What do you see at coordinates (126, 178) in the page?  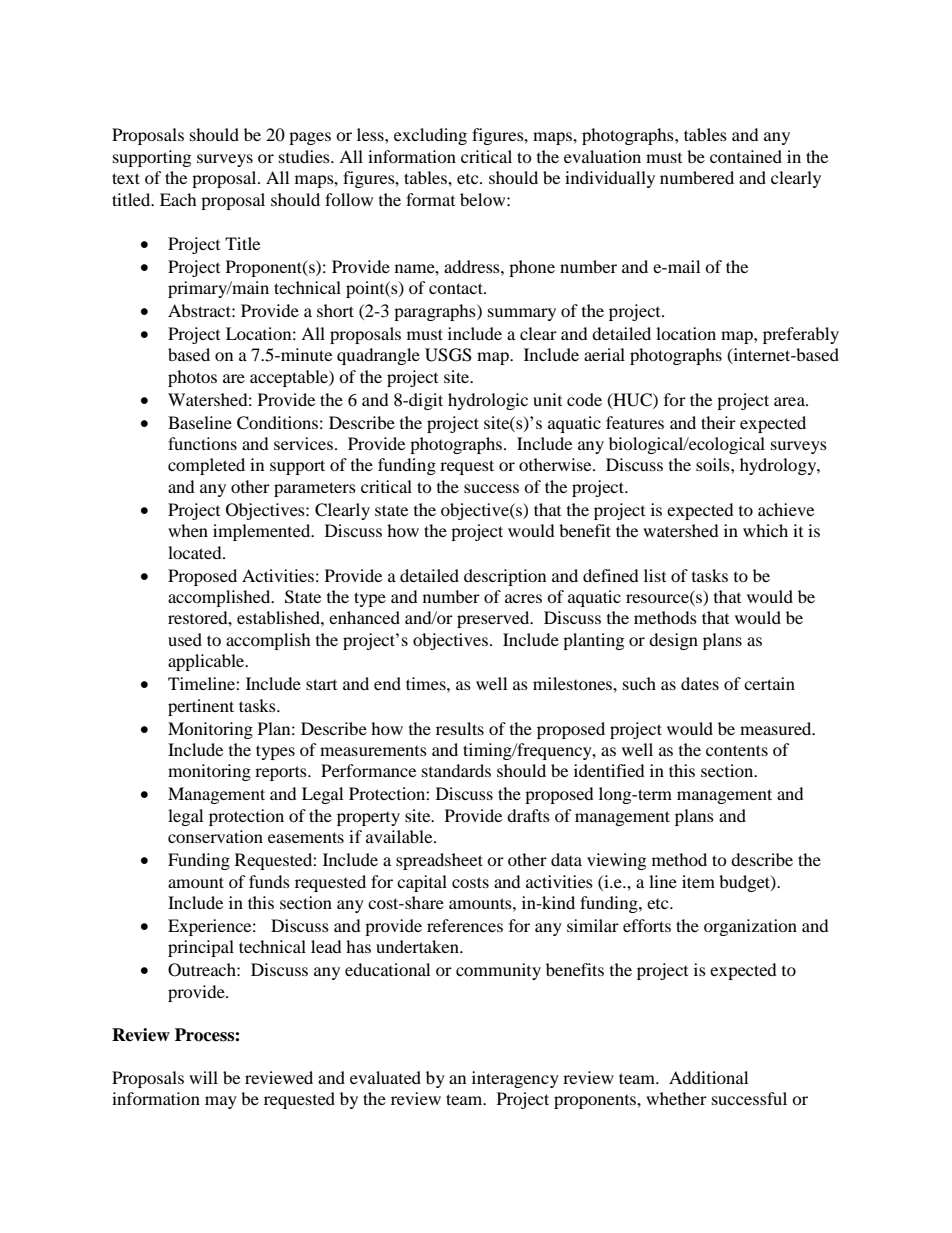 I see `text` at bounding box center [126, 178].
